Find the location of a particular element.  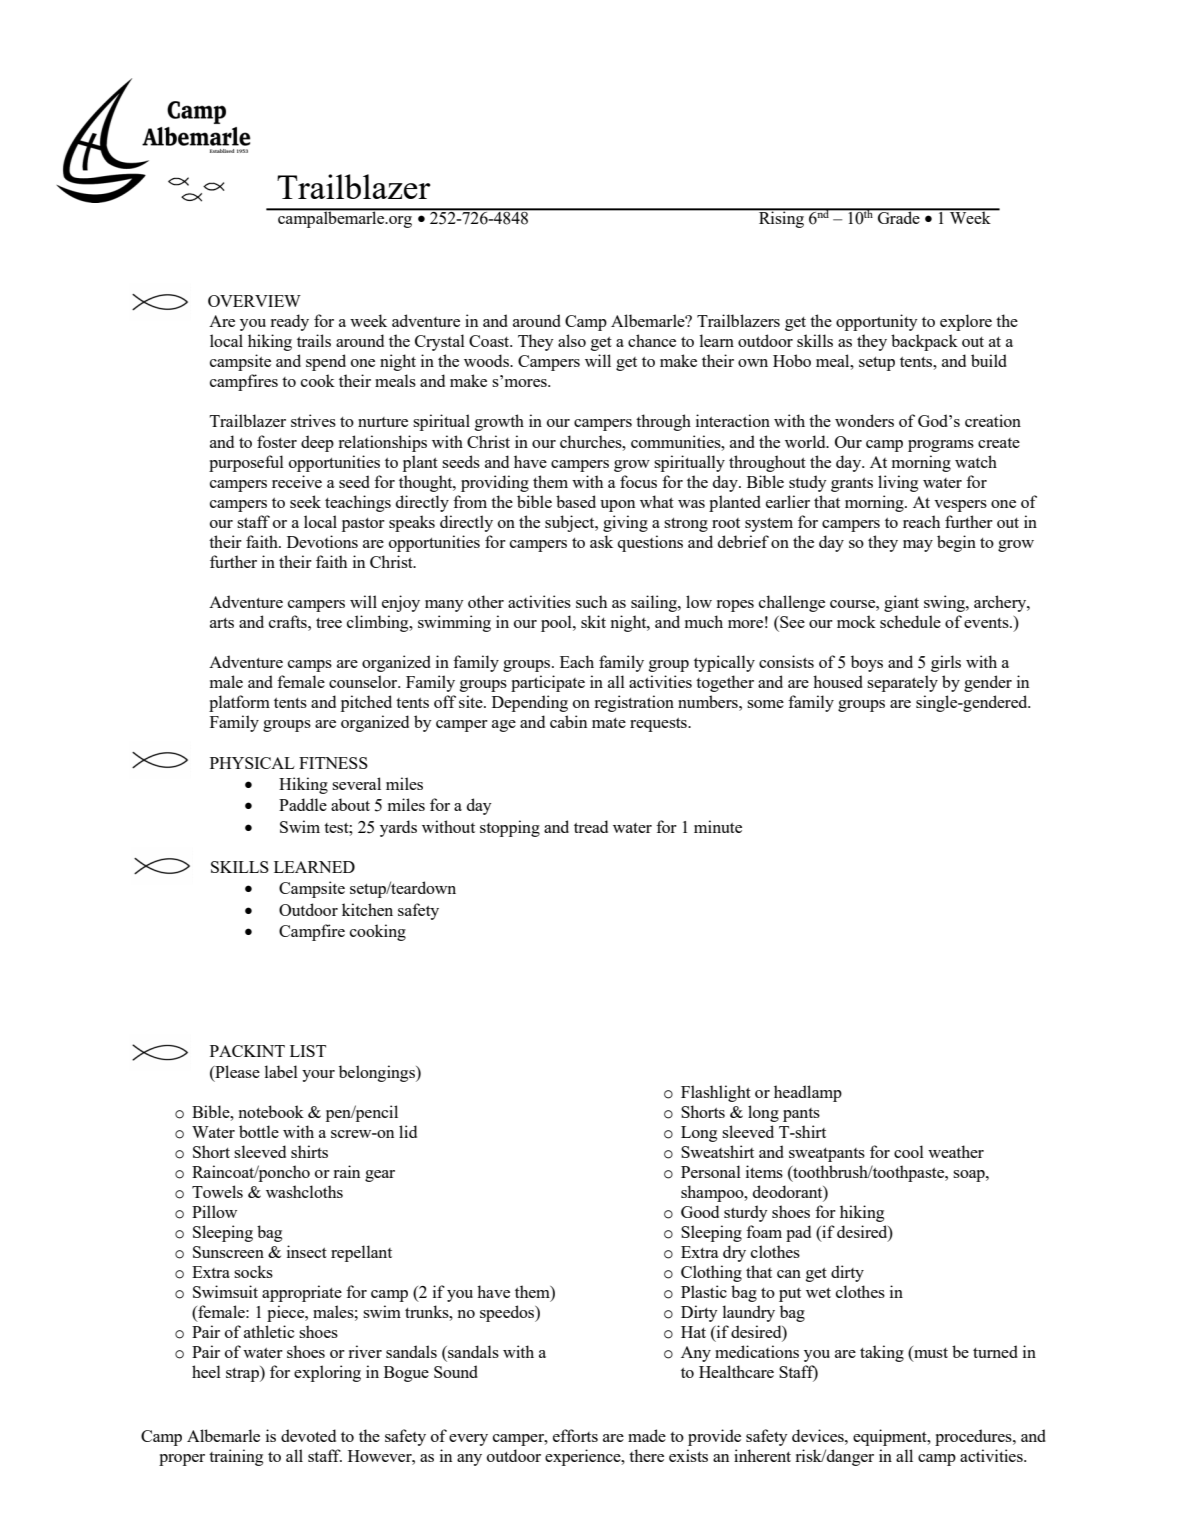

devoted is located at coordinates (308, 1435).
